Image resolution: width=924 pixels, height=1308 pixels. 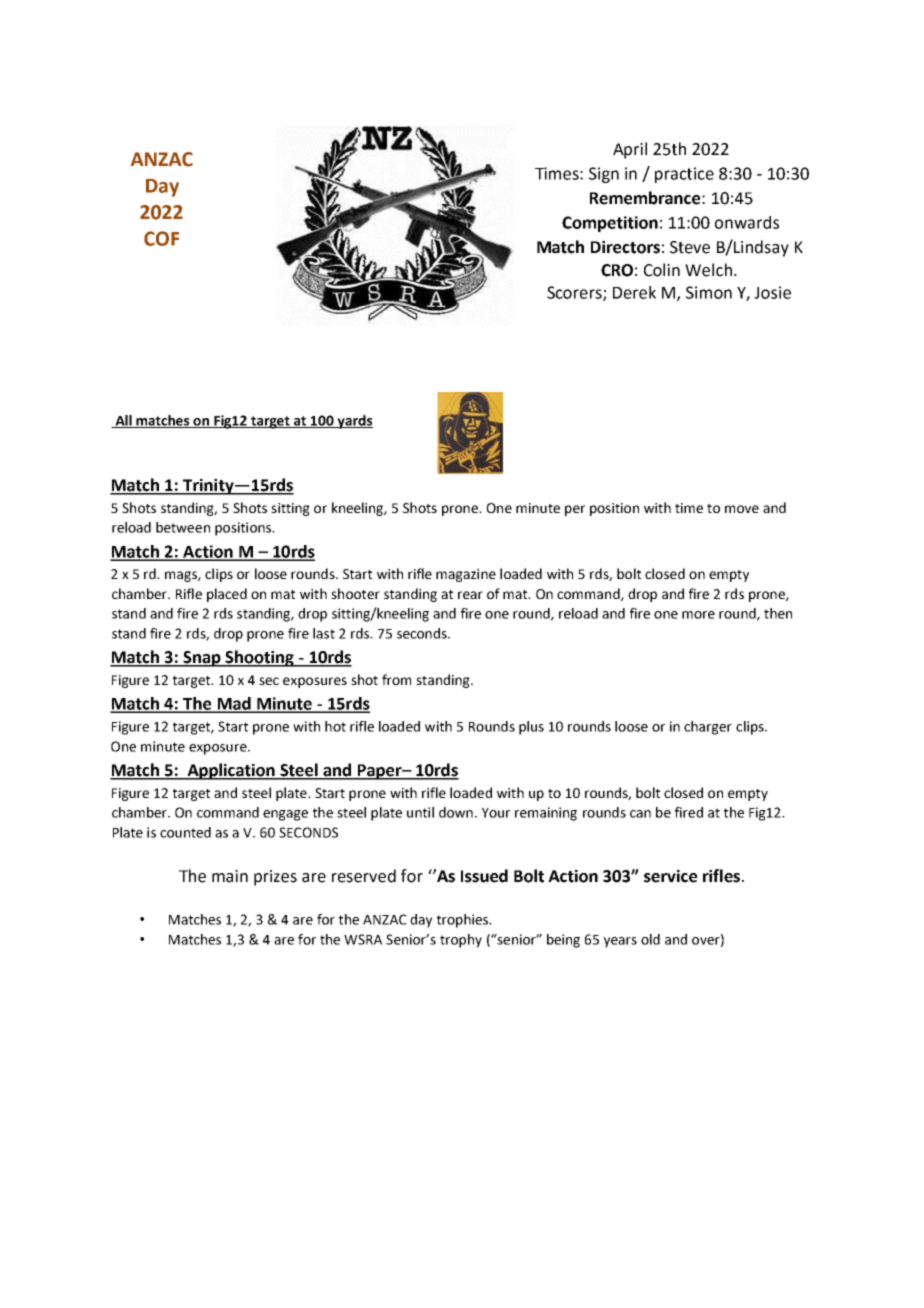 What do you see at coordinates (698, 615) in the screenshot?
I see `more` at bounding box center [698, 615].
